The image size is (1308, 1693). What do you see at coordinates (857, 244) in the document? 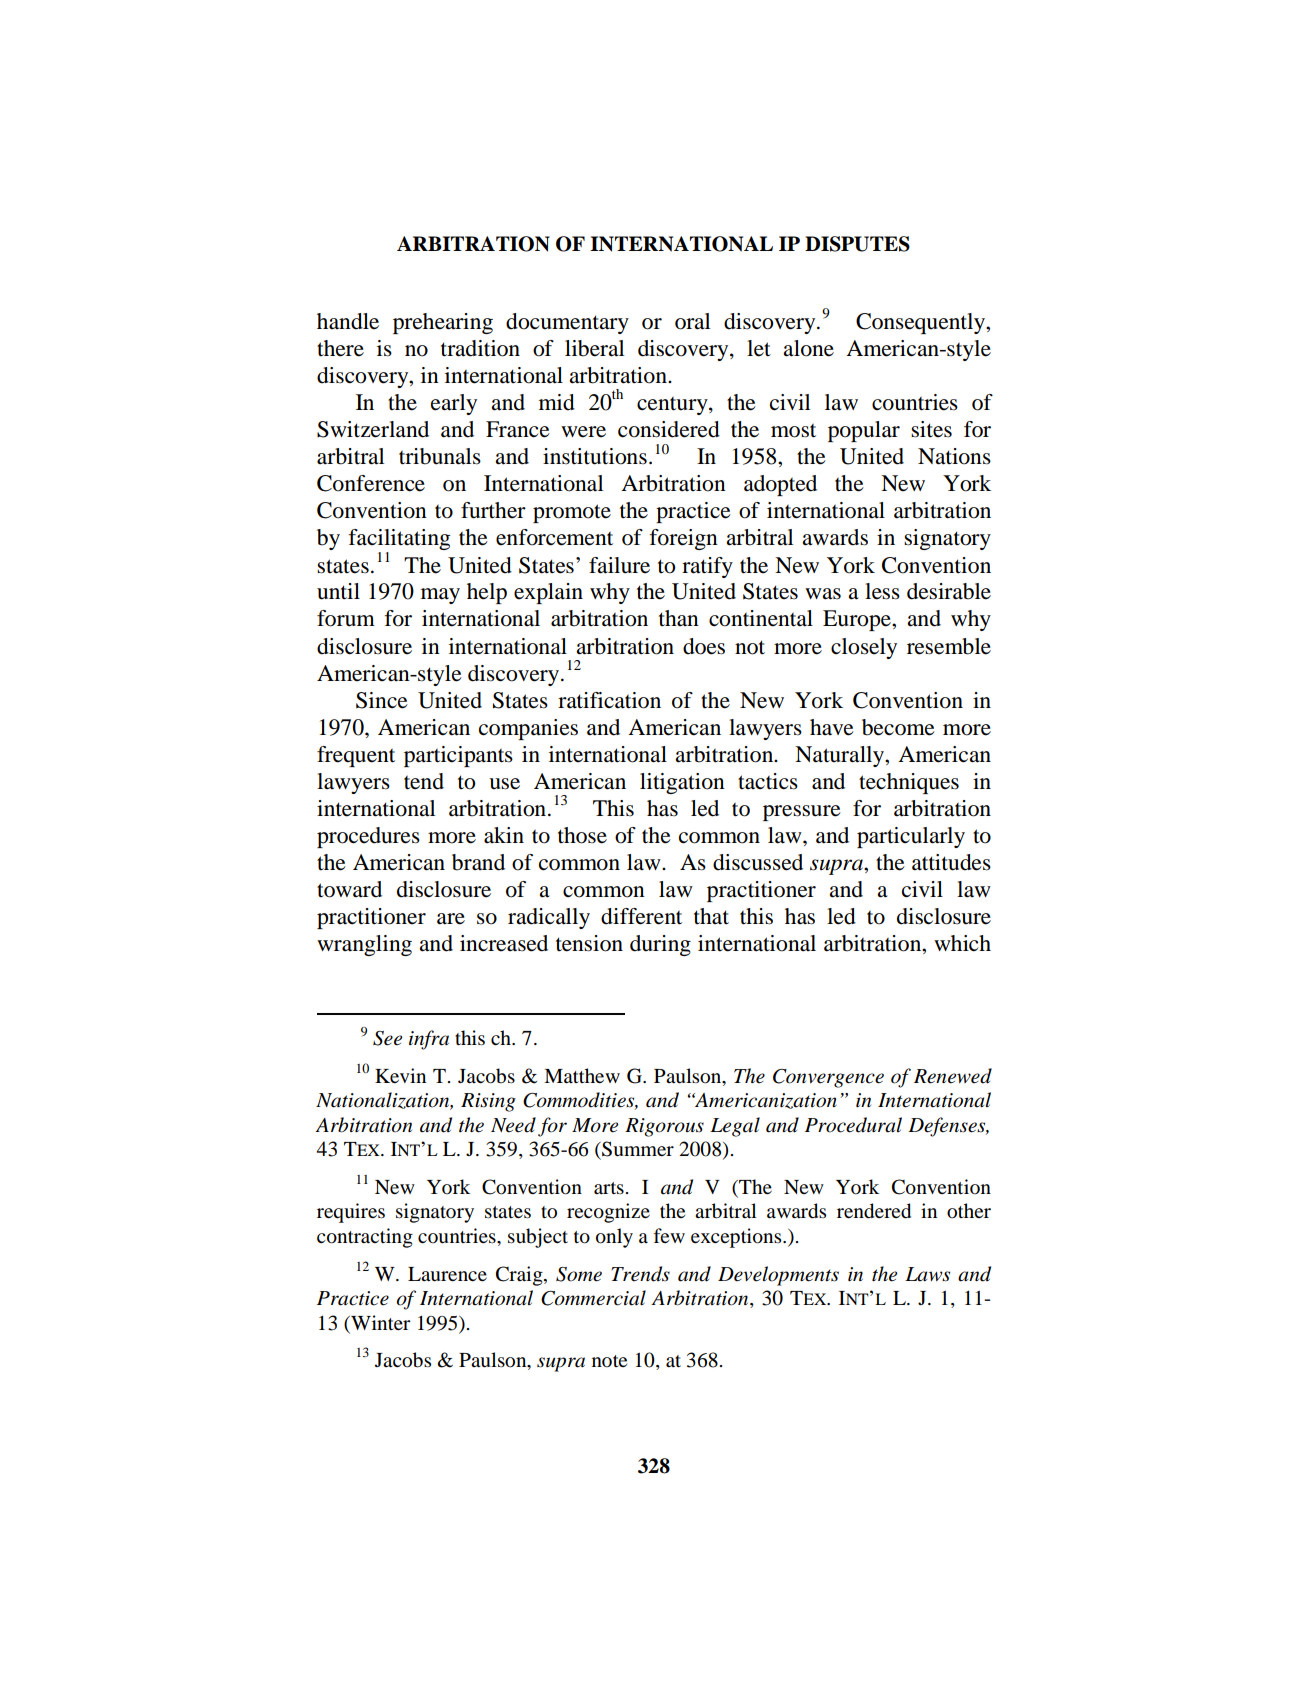
I see `DISPUTES` at bounding box center [857, 244].
